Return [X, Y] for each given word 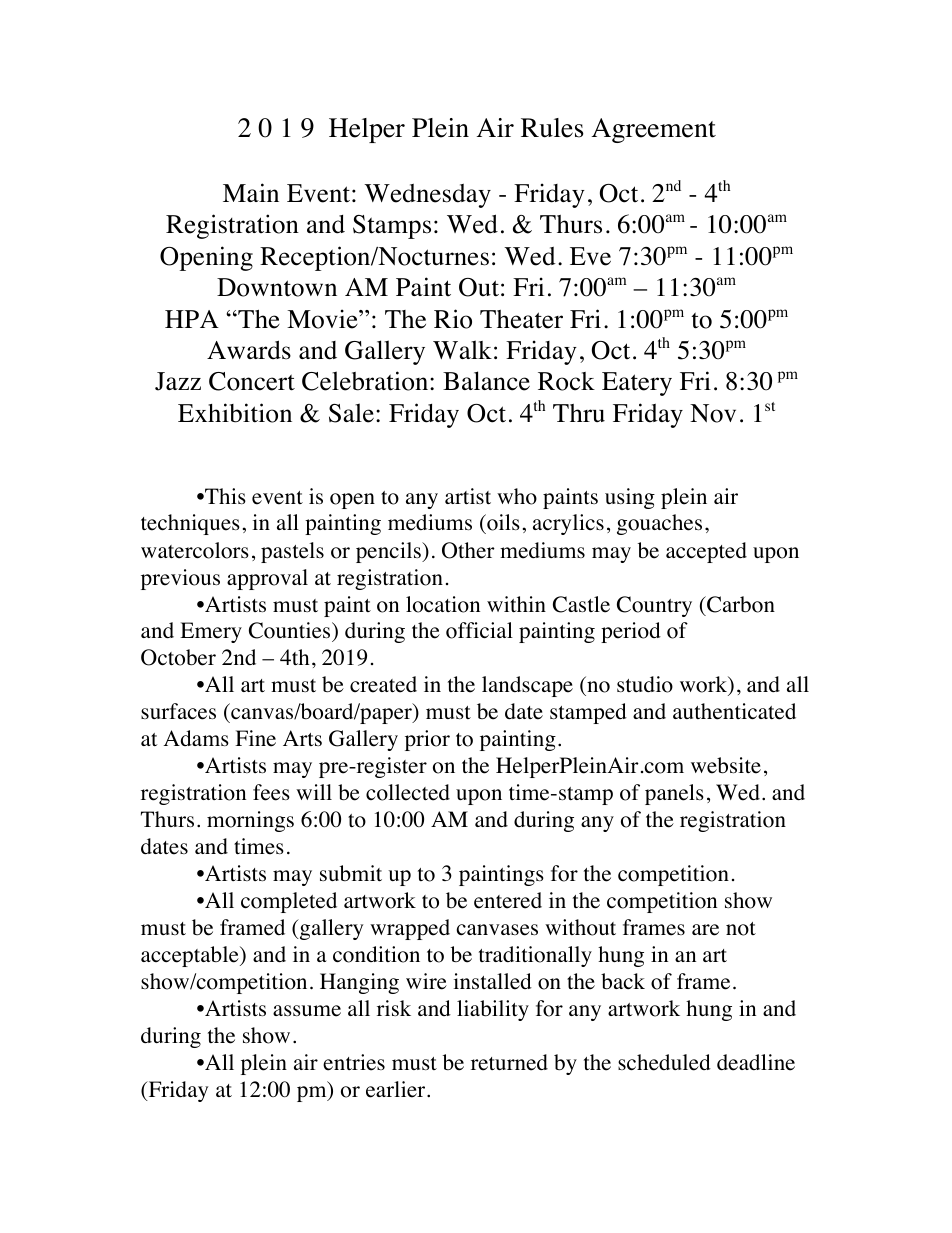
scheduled [664, 1062]
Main [251, 192]
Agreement [654, 130]
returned [509, 1062]
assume [307, 1011]
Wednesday [427, 196]
